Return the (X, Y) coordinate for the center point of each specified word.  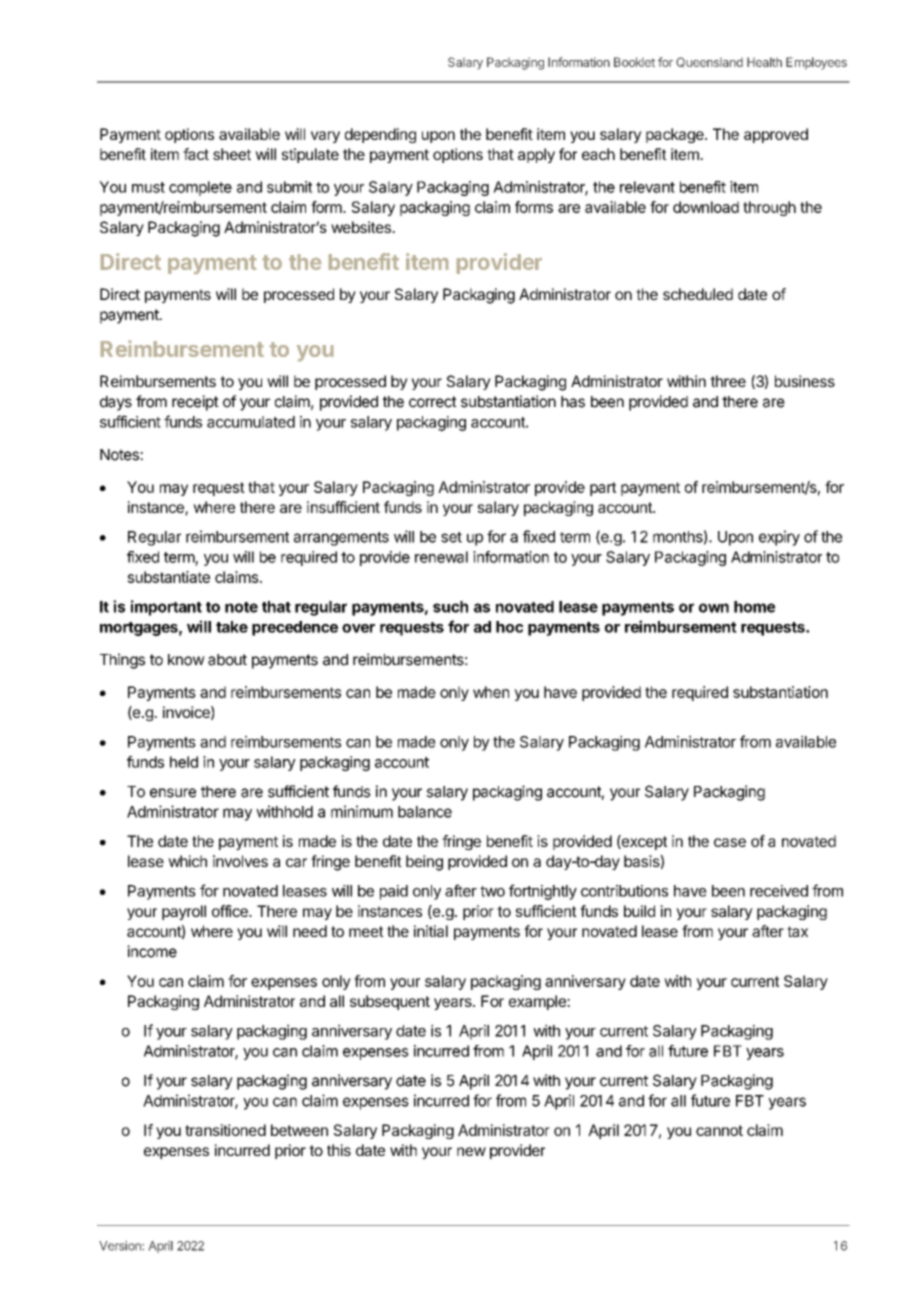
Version (121, 1246)
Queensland (709, 62)
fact (196, 154)
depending (380, 135)
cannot (719, 1130)
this (339, 1150)
